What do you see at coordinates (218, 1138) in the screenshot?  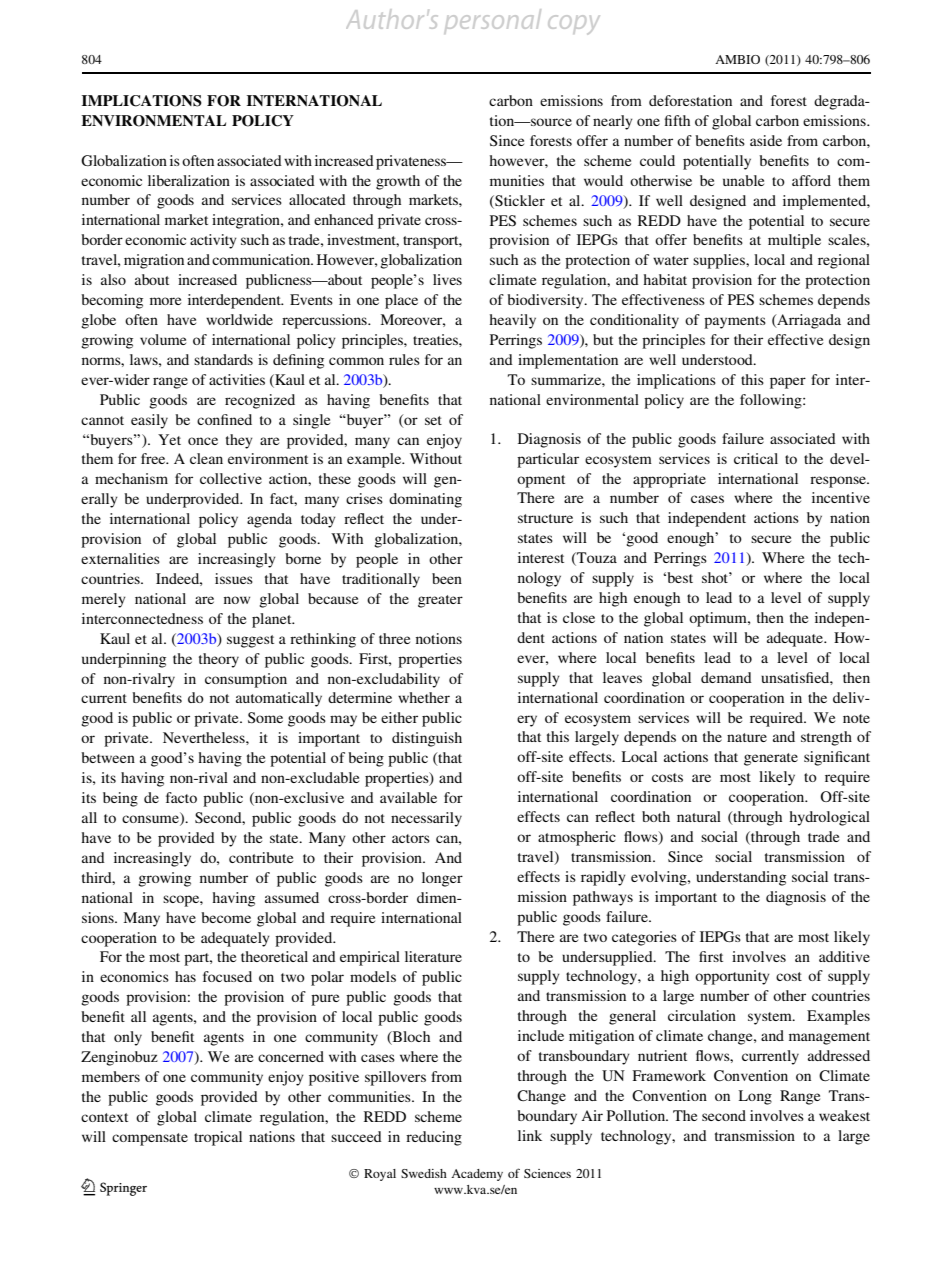 I see `tropical` at bounding box center [218, 1138].
